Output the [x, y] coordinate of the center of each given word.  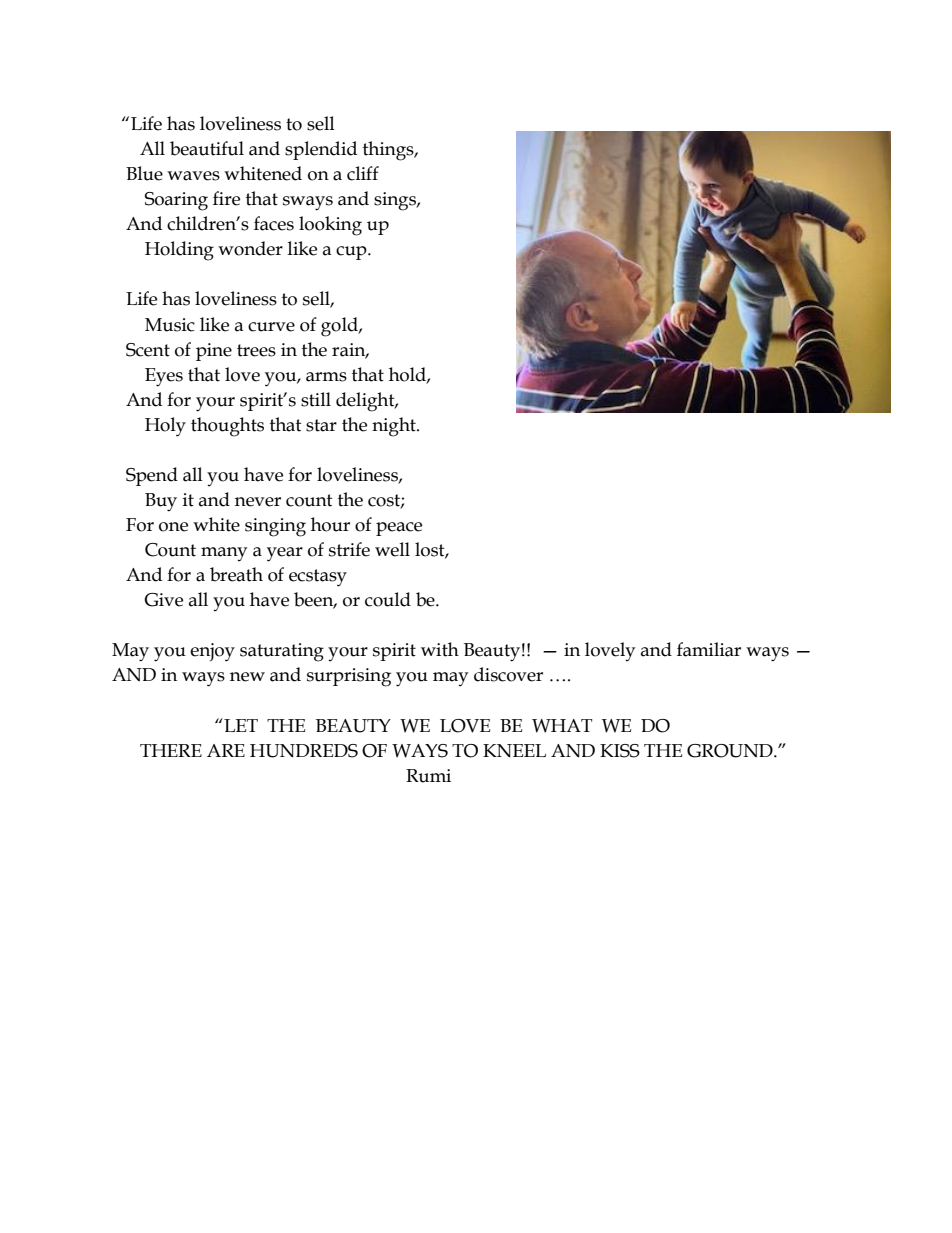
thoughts [227, 427]
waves [193, 176]
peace [399, 529]
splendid [321, 150]
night [395, 427]
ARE [226, 750]
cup [352, 253]
